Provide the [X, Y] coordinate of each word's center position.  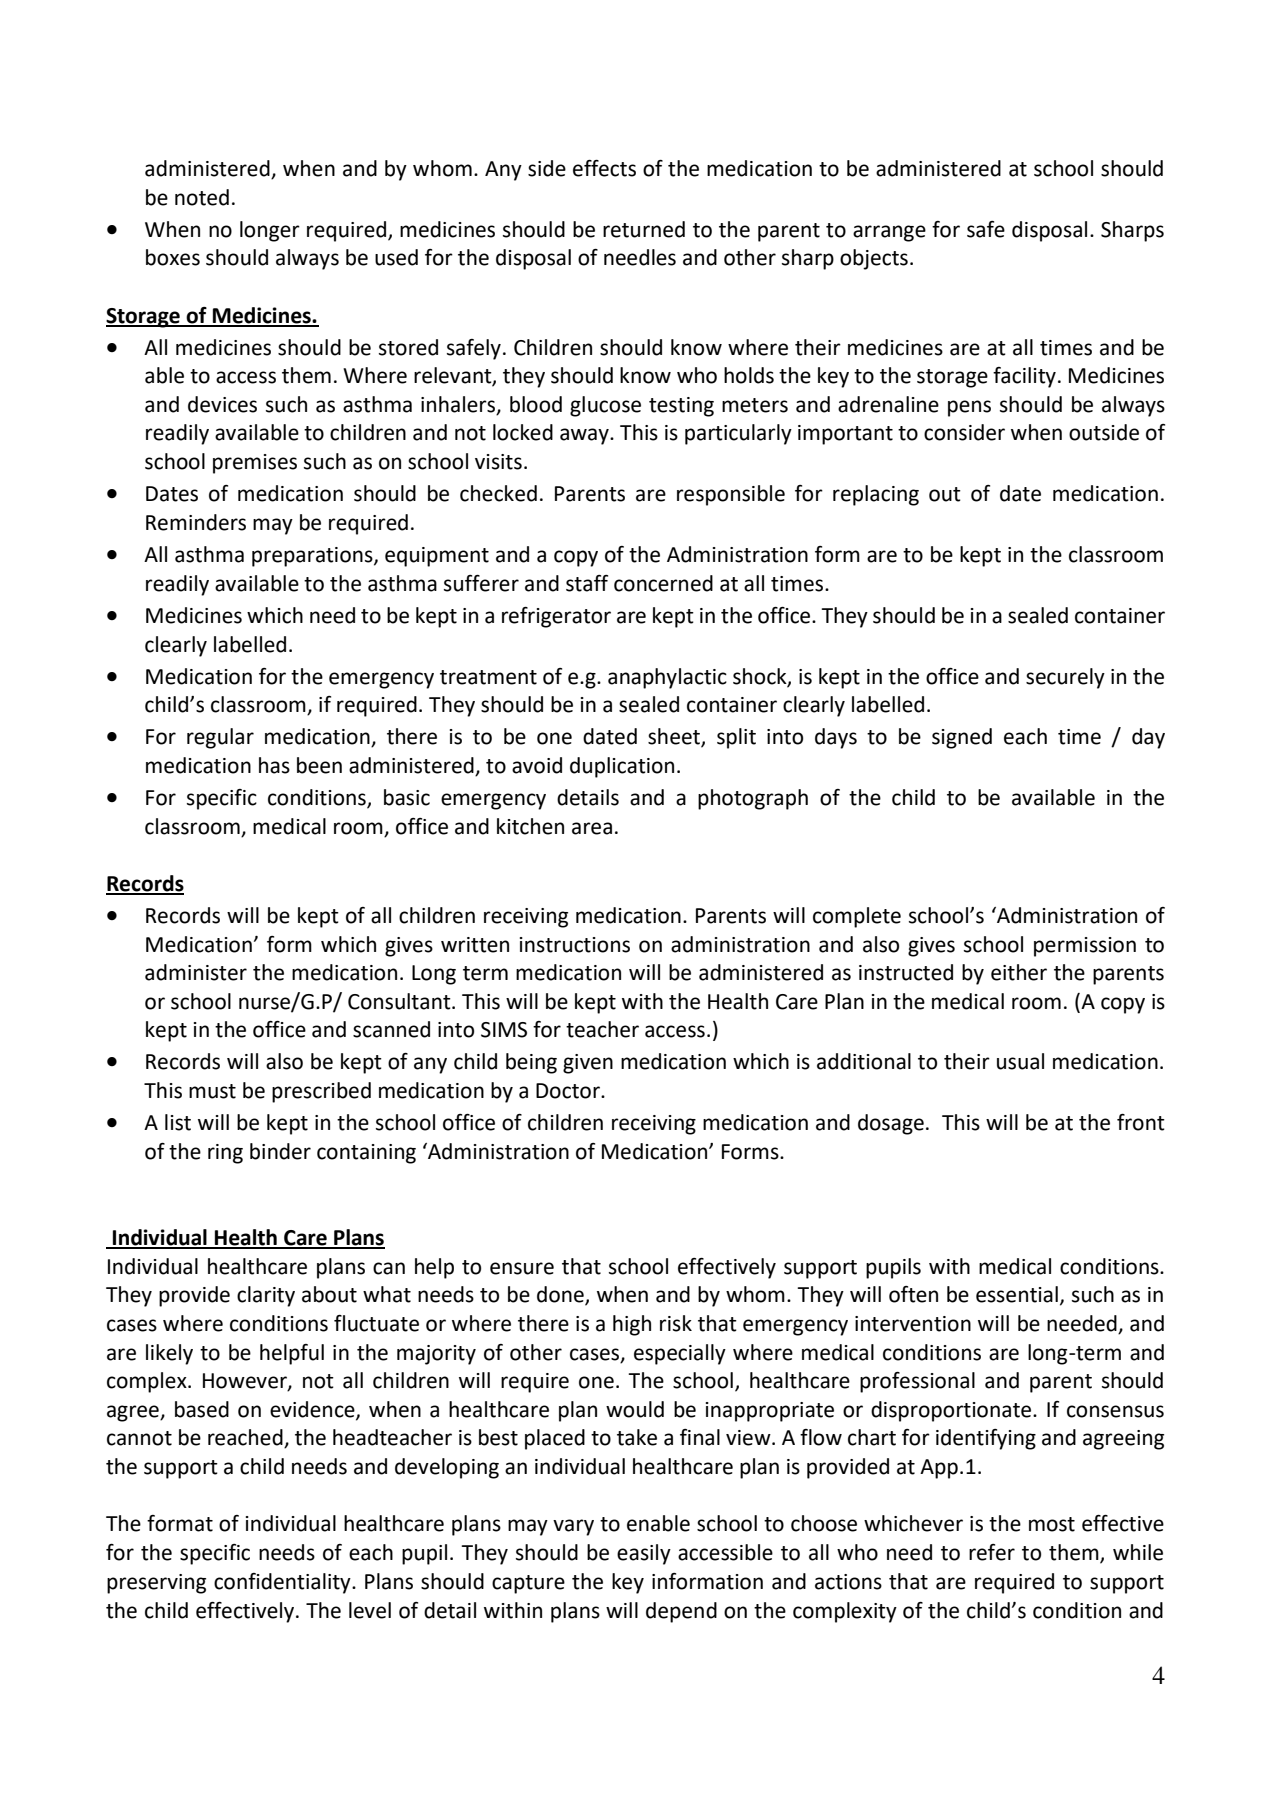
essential [1017, 1294]
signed [962, 738]
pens [969, 408]
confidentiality [283, 1583]
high [632, 1325]
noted [202, 197]
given [588, 1064]
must [212, 1091]
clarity [266, 1296]
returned [644, 229]
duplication [622, 767]
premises [255, 464]
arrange [889, 233]
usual [1020, 1061]
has [274, 765]
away [585, 436]
